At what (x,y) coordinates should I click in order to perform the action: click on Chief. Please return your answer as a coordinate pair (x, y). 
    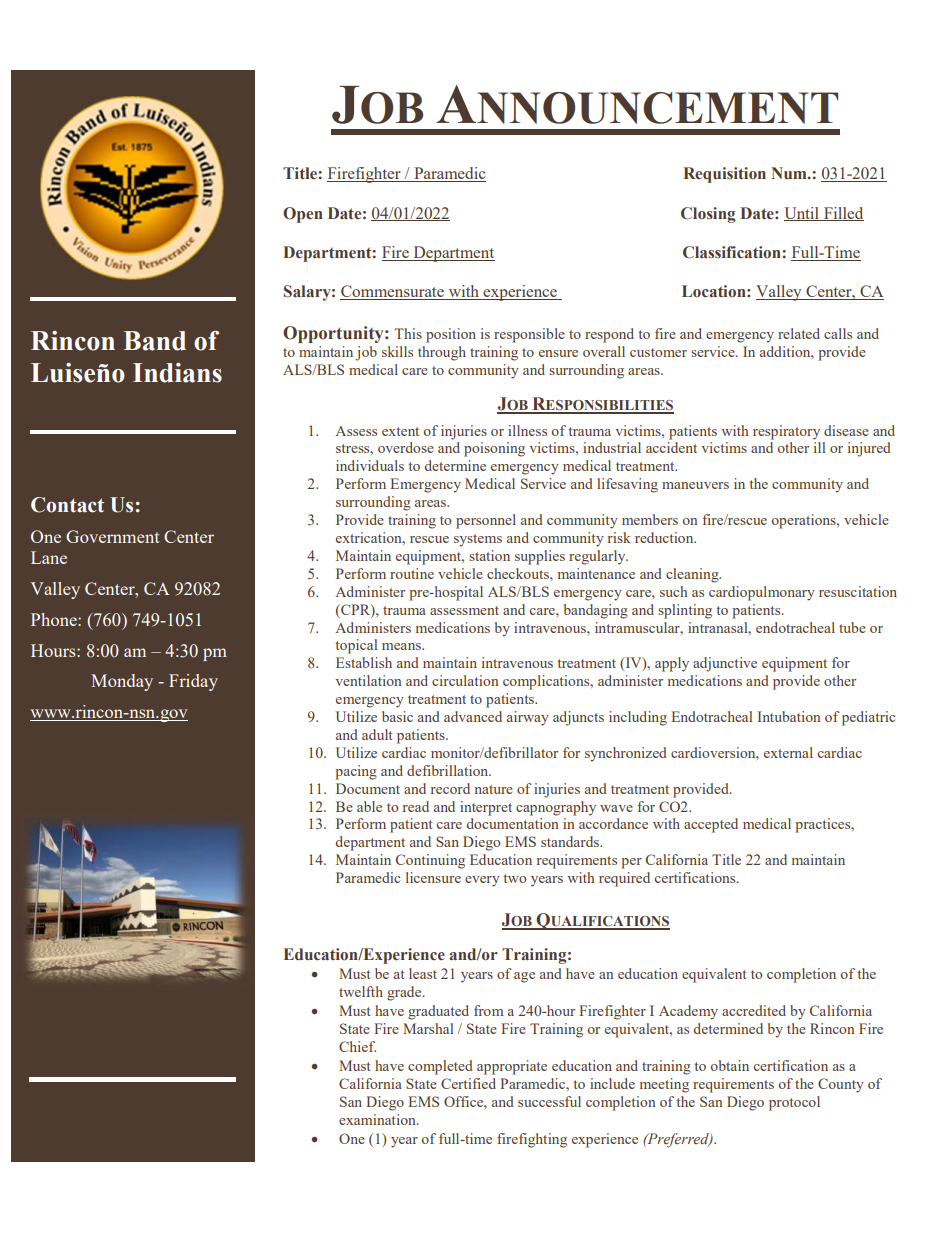
    Looking at the image, I should click on (357, 1046).
